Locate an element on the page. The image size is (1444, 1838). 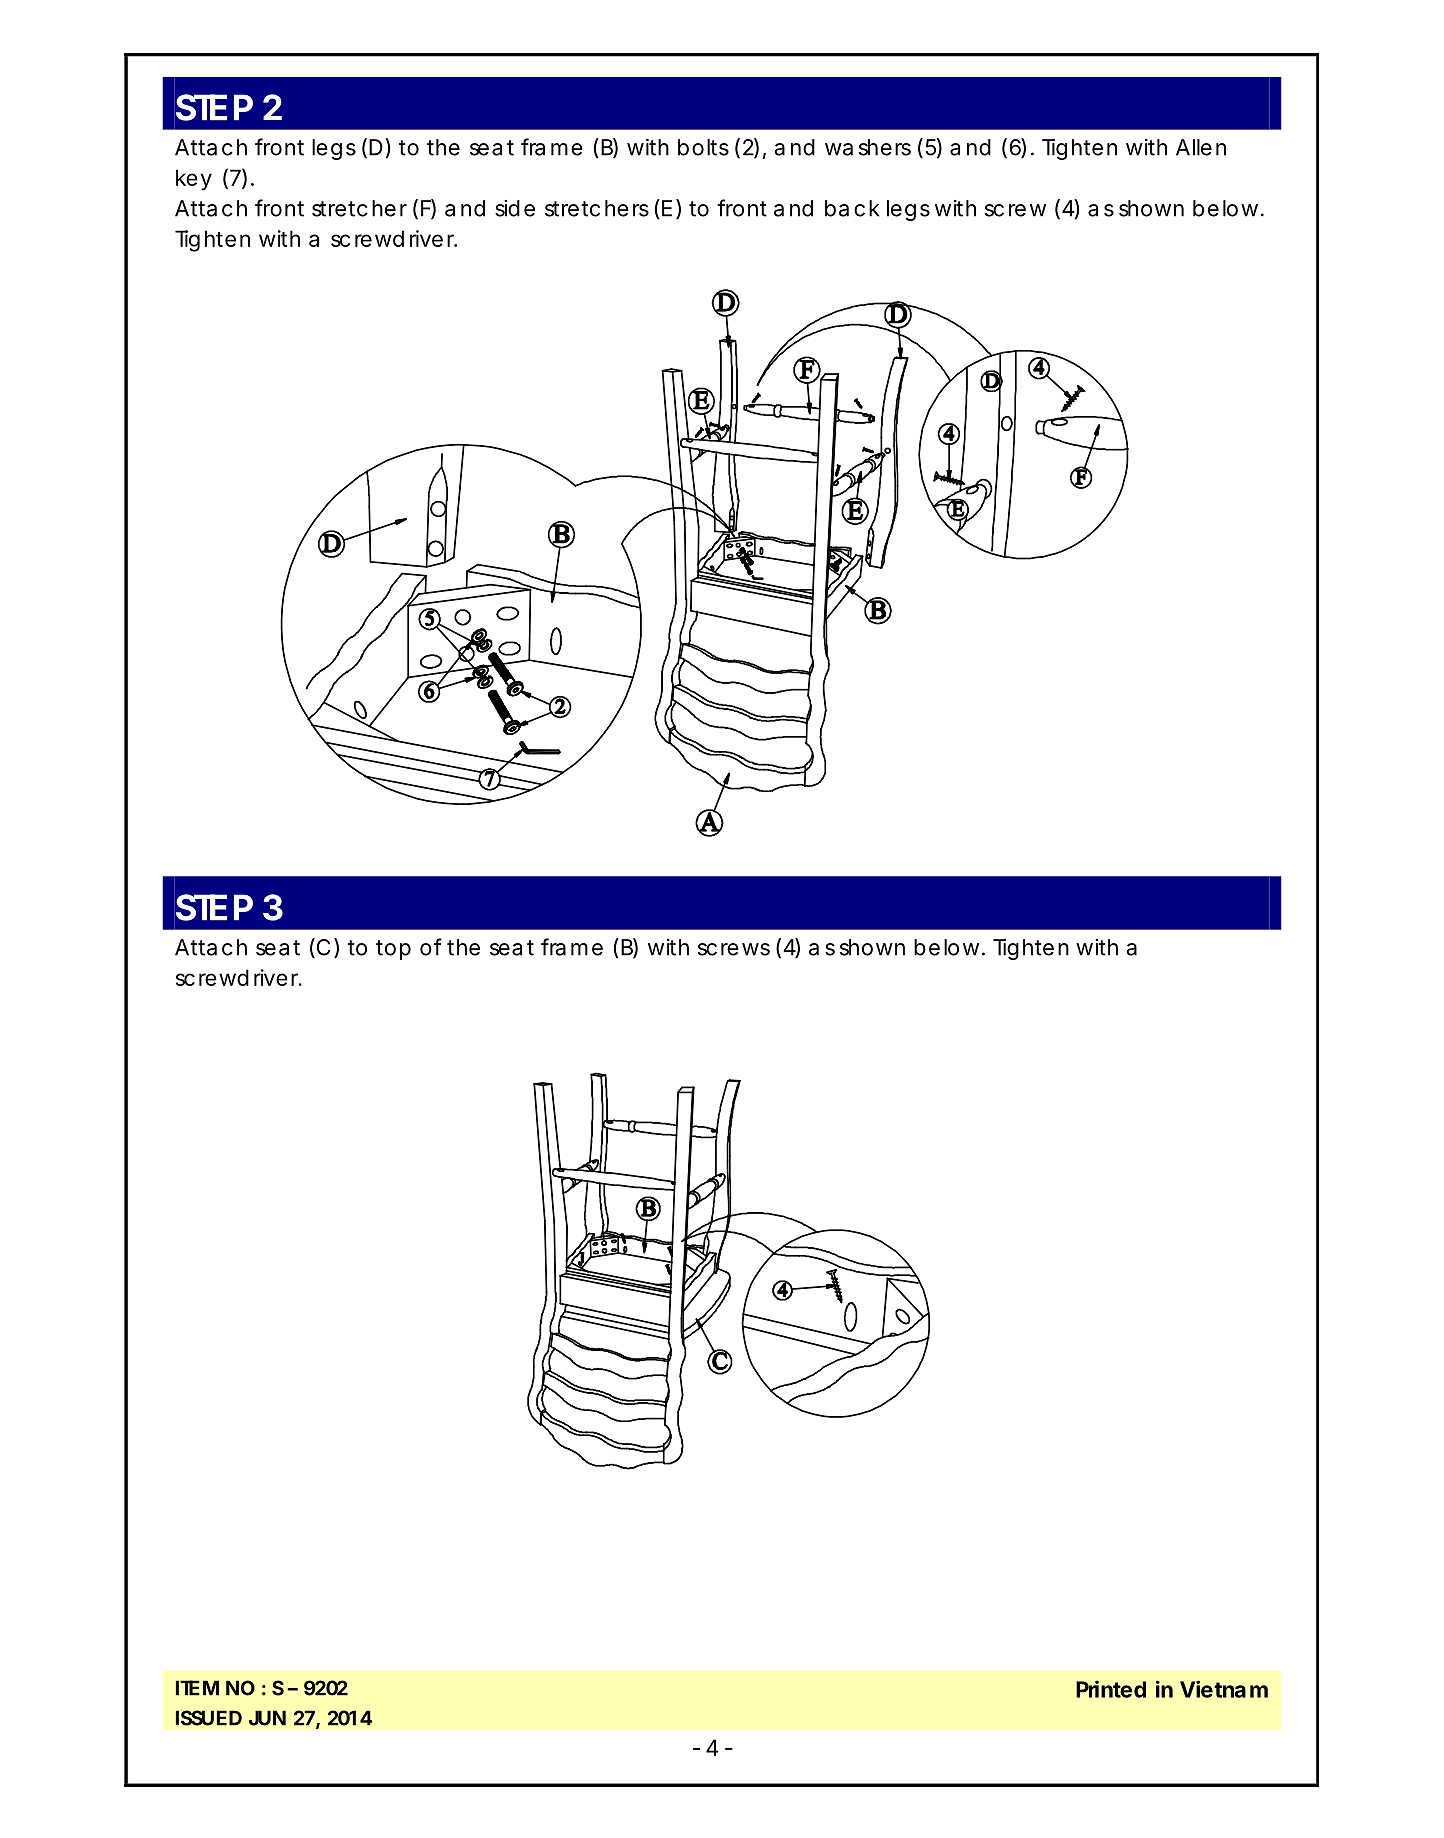
back is located at coordinates (852, 208).
